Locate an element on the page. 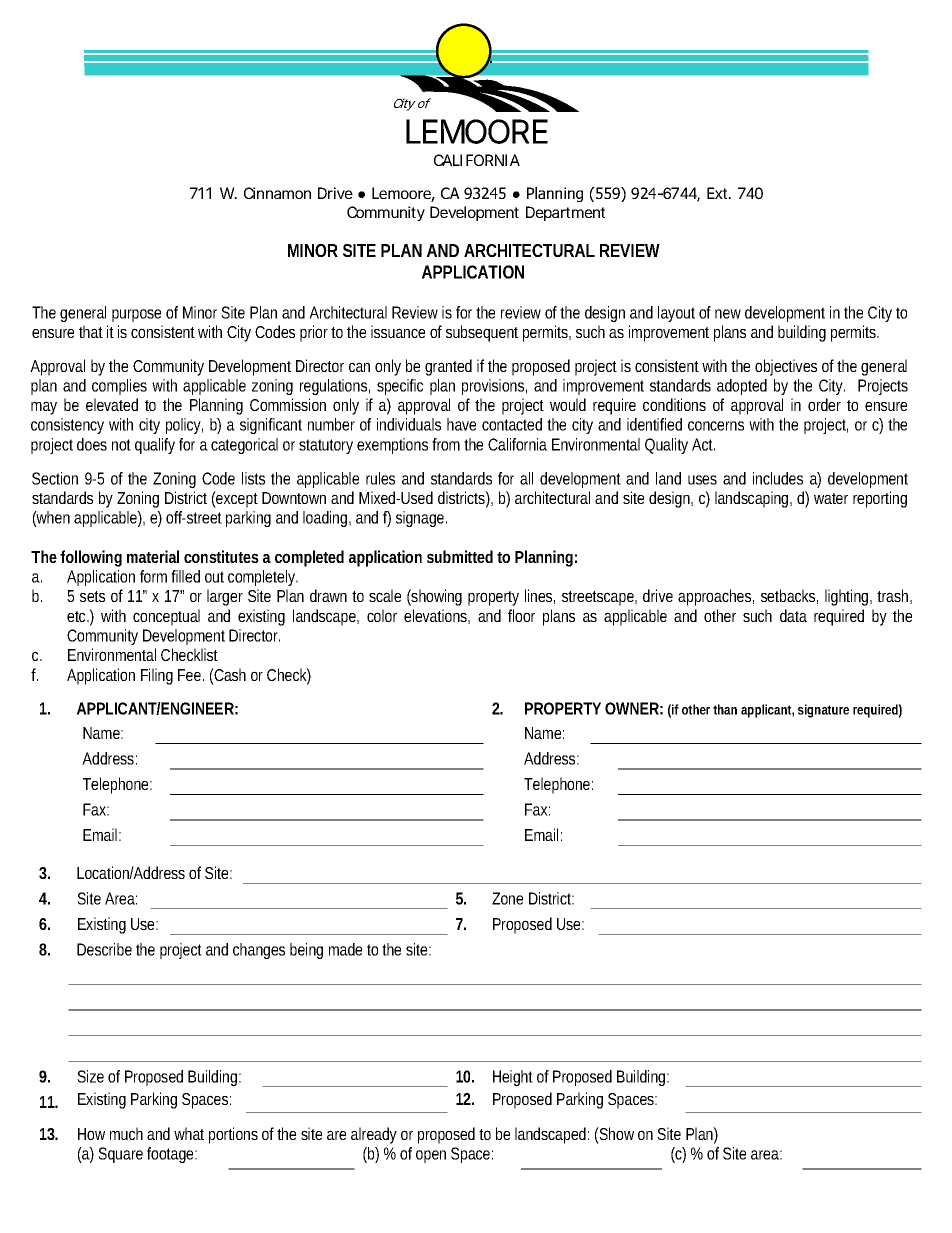  Height is located at coordinates (513, 1078).
